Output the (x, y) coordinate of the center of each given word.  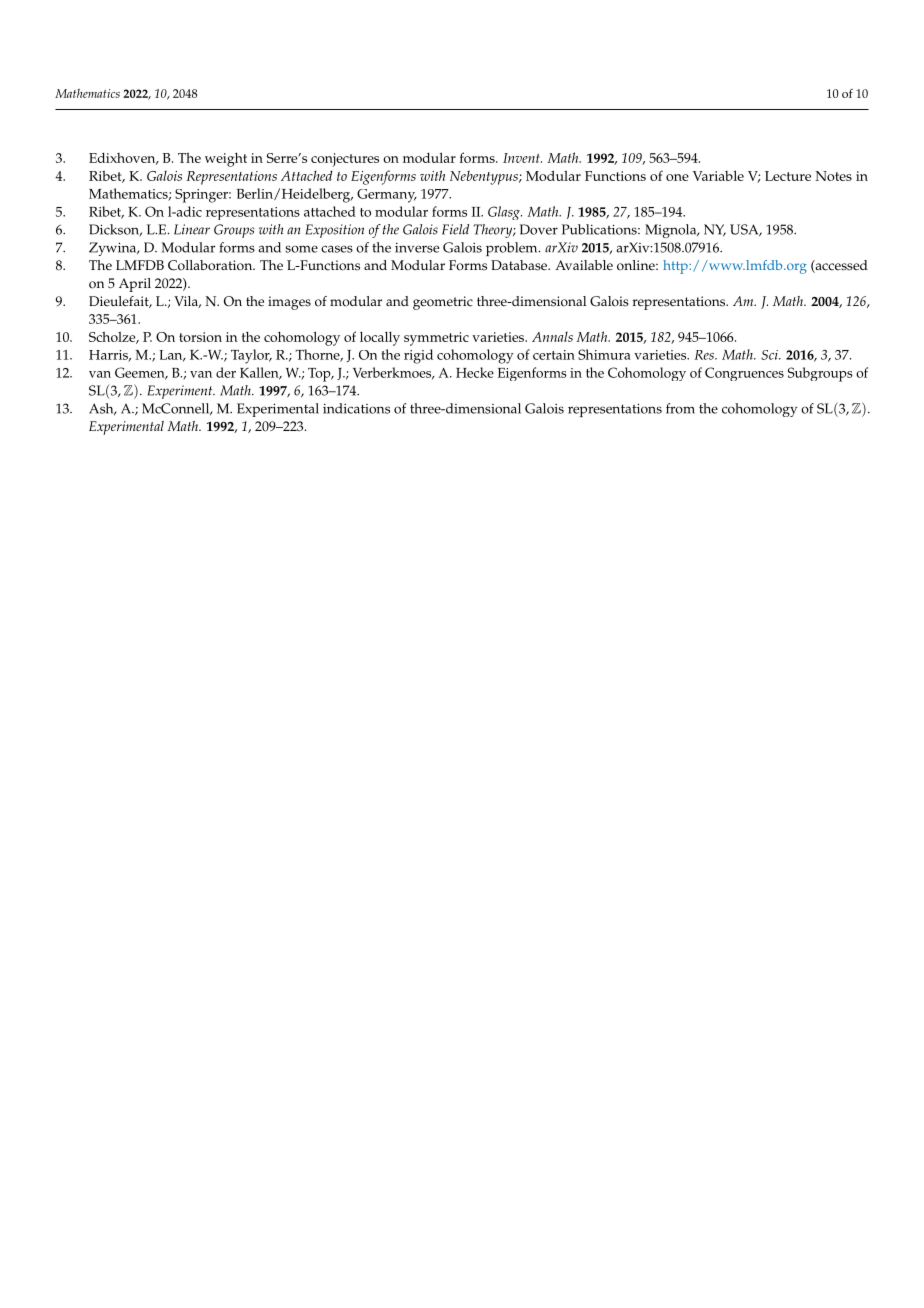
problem (513, 249)
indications (356, 408)
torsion (200, 337)
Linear (192, 229)
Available (584, 265)
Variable (718, 175)
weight (226, 159)
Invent (522, 158)
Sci (770, 355)
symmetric (436, 339)
